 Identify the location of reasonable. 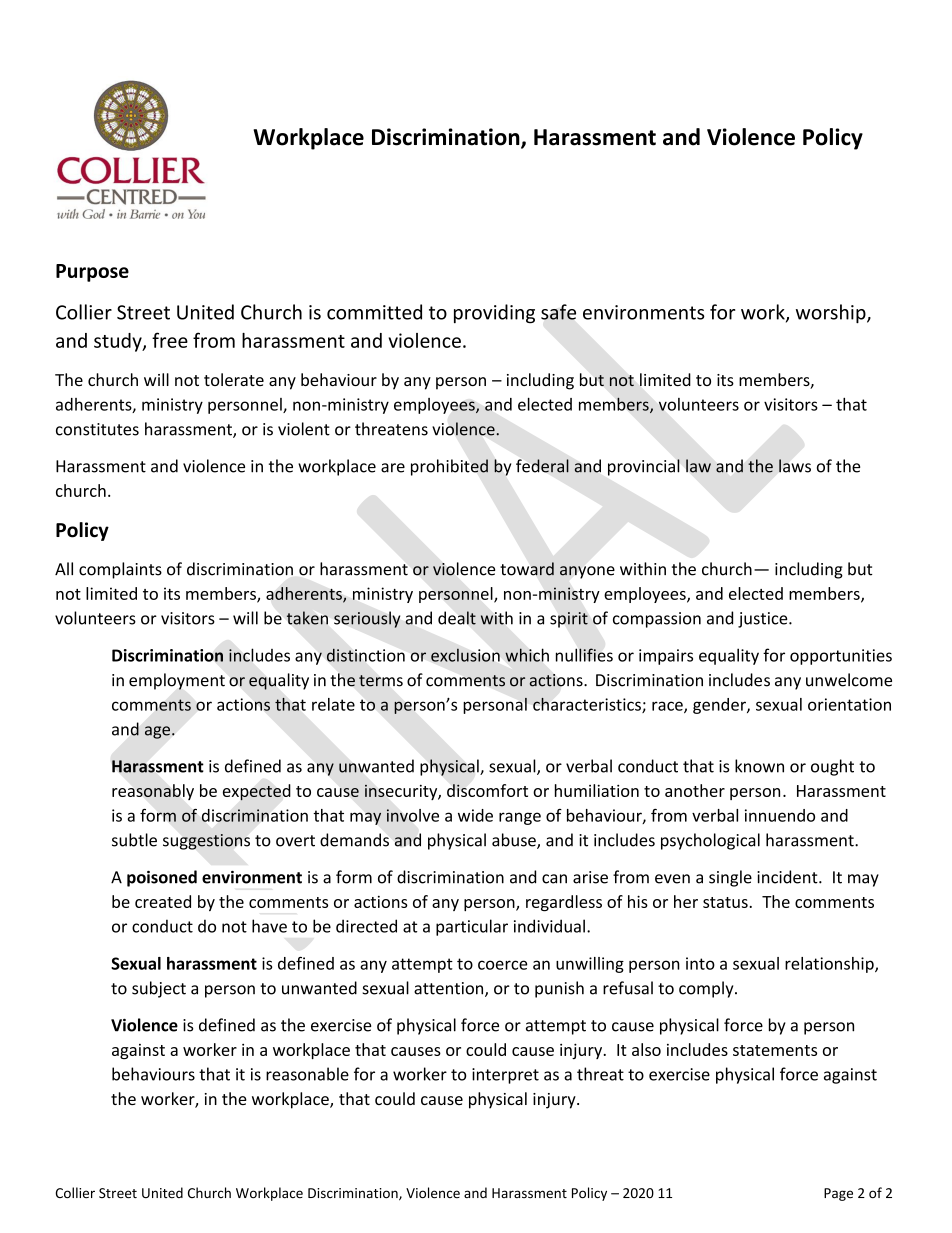
(307, 1074).
